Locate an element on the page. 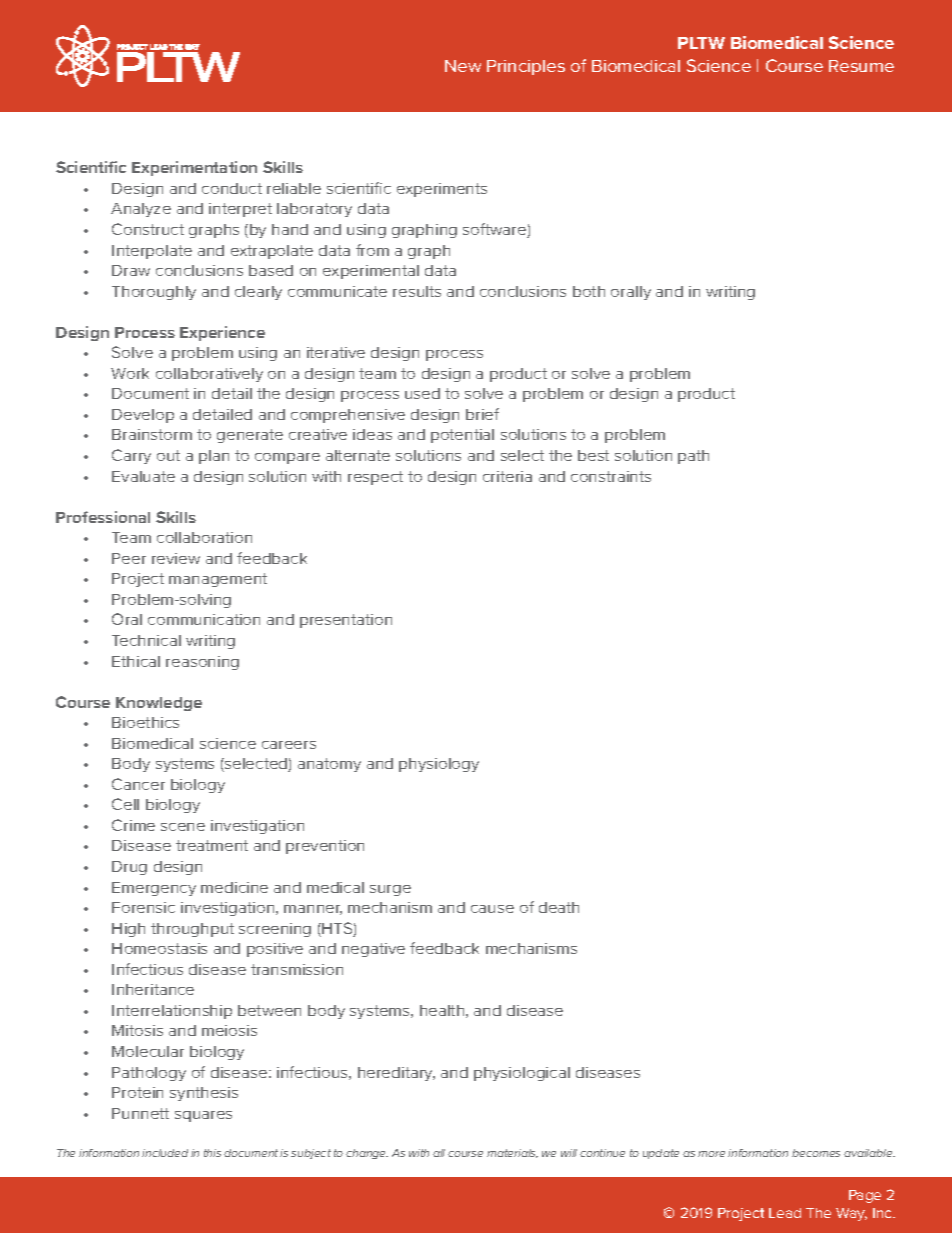 Image resolution: width=952 pixels, height=1233 pixels. New is located at coordinates (463, 66).
